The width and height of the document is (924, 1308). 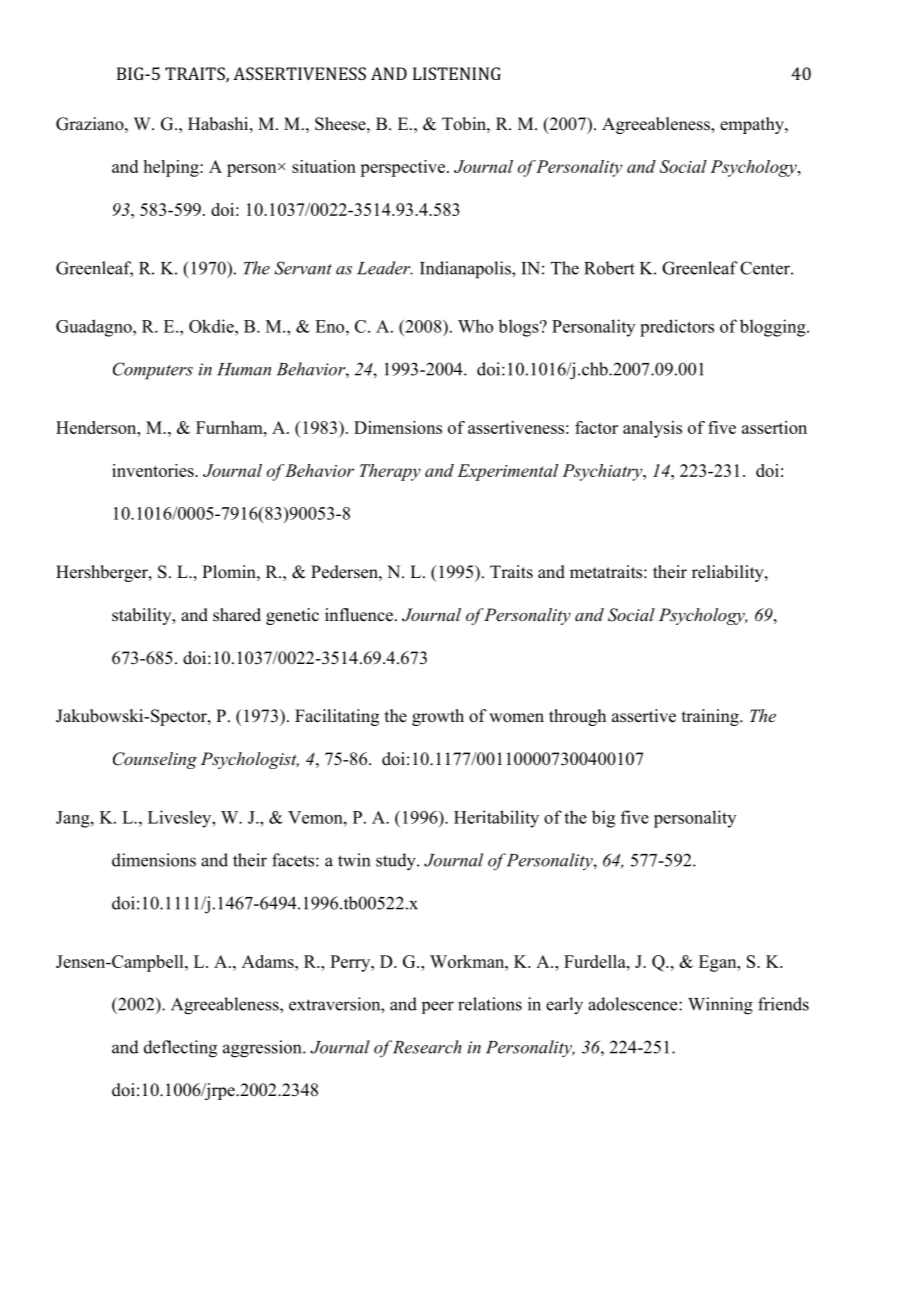 What do you see at coordinates (753, 125) in the document?
I see `empathy` at bounding box center [753, 125].
